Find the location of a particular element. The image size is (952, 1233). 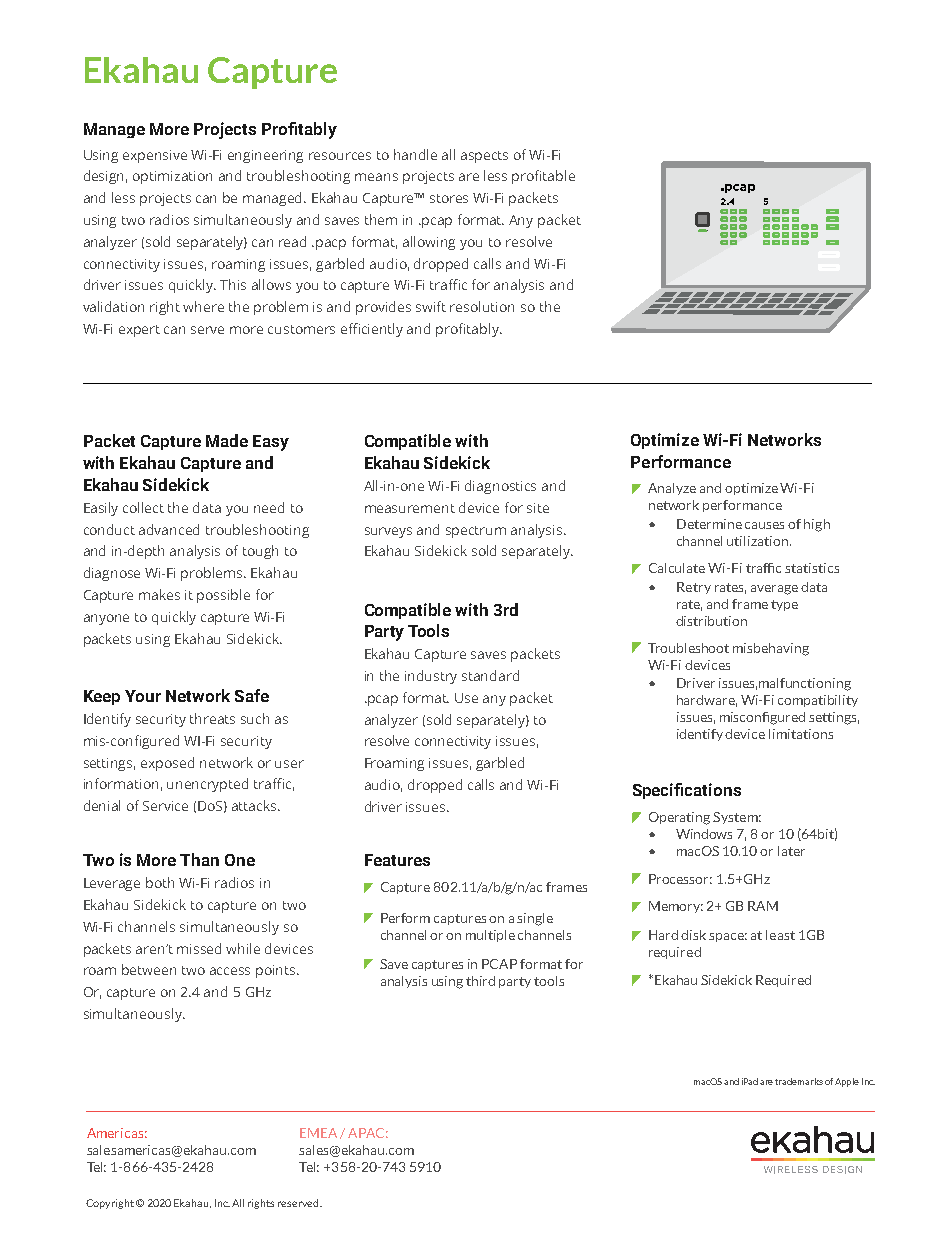

type is located at coordinates (784, 605).
